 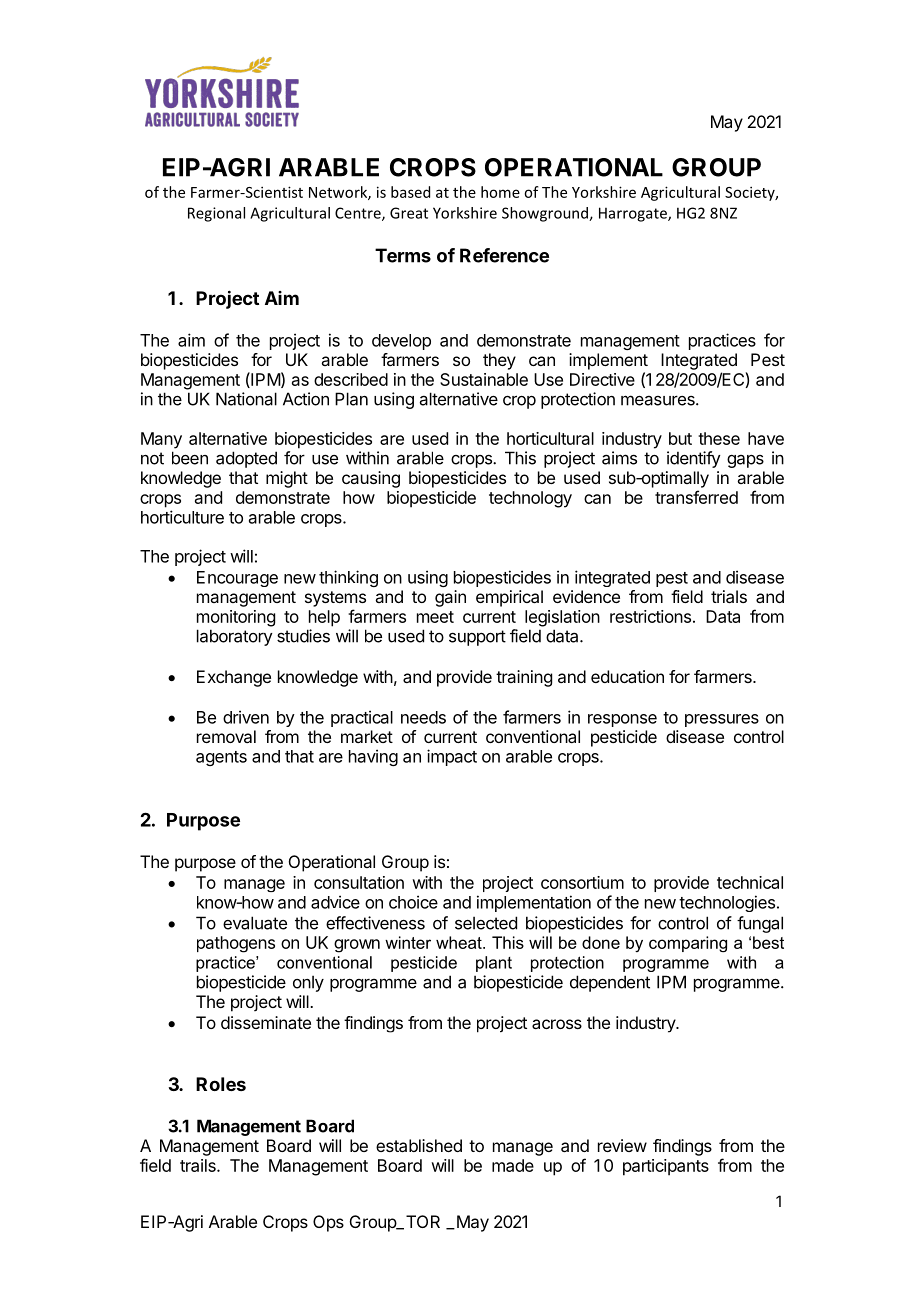 What do you see at coordinates (419, 1145) in the page?
I see `established` at bounding box center [419, 1145].
